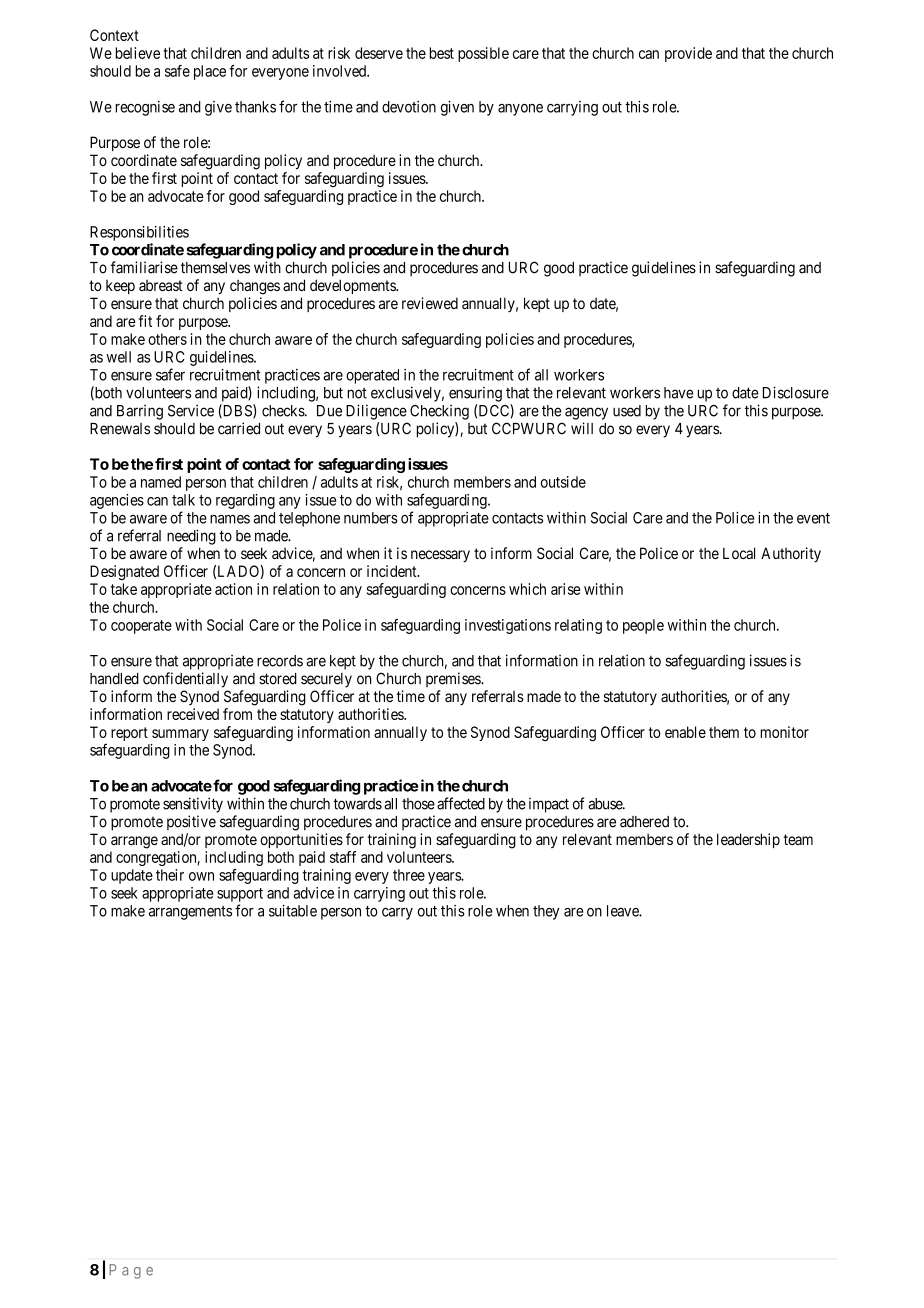 The height and width of the document is (1308, 924). Describe the element at coordinates (508, 626) in the document. I see `investigations` at that location.
